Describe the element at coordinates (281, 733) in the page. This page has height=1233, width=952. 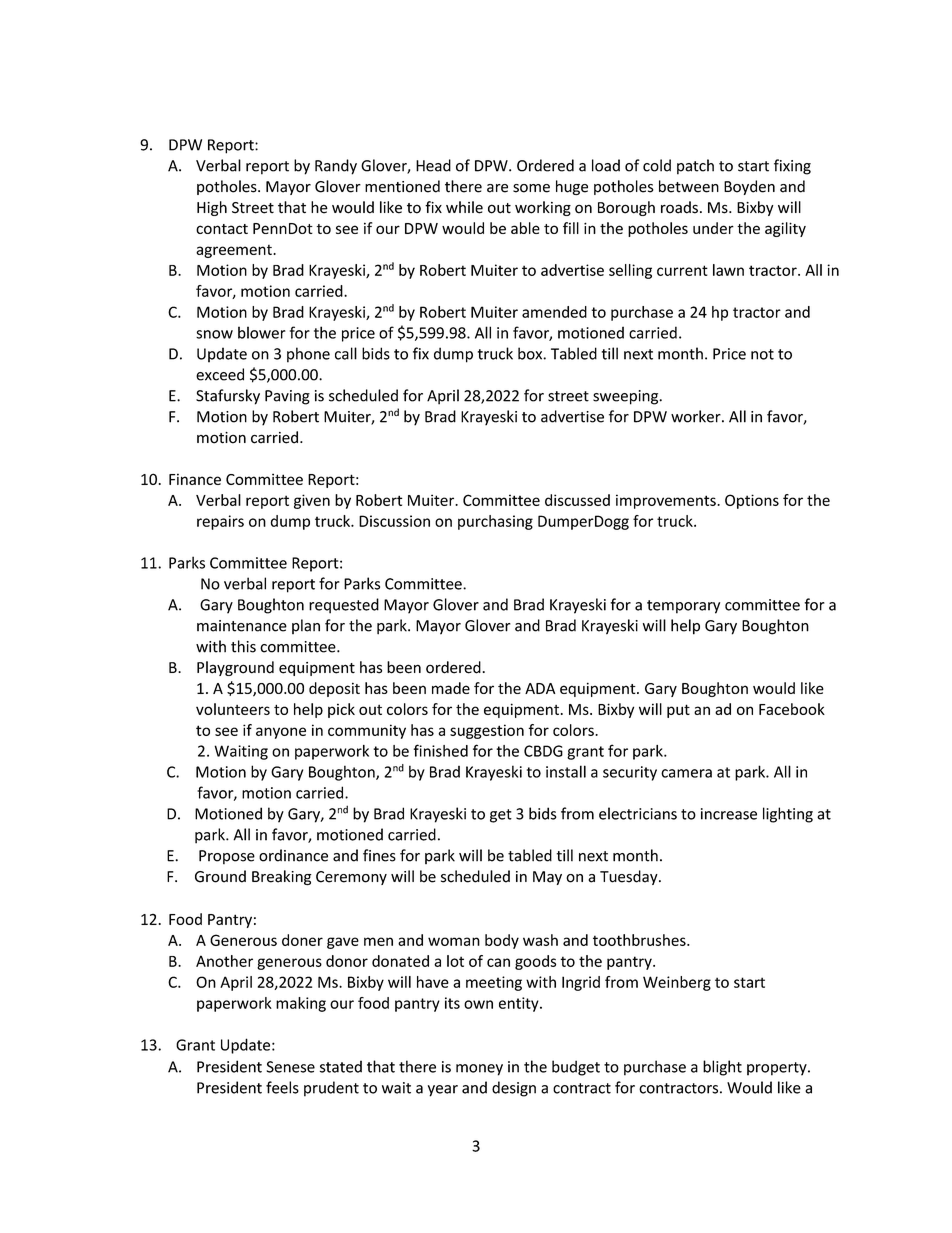
I see `anyone` at that location.
